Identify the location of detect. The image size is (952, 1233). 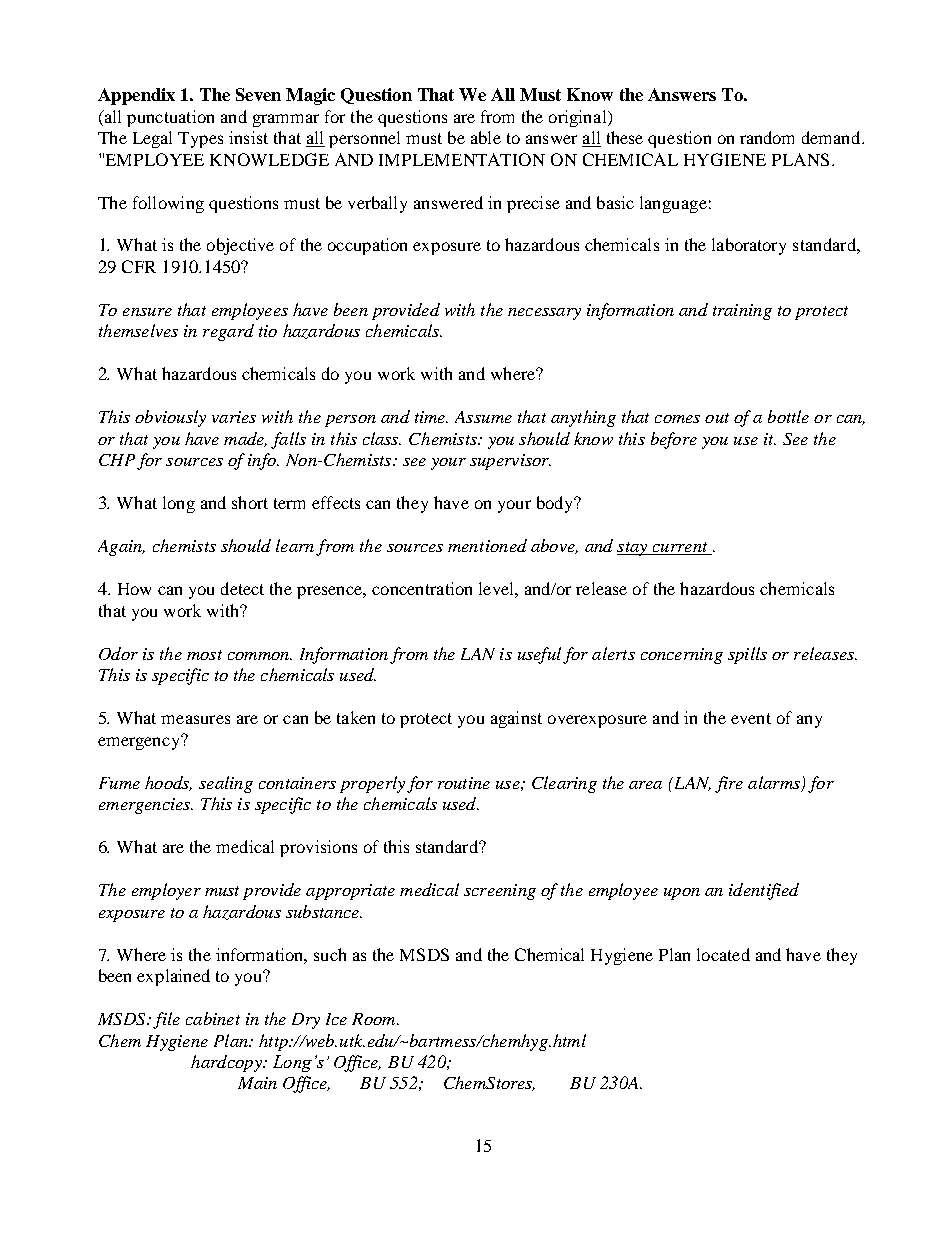
(242, 588).
